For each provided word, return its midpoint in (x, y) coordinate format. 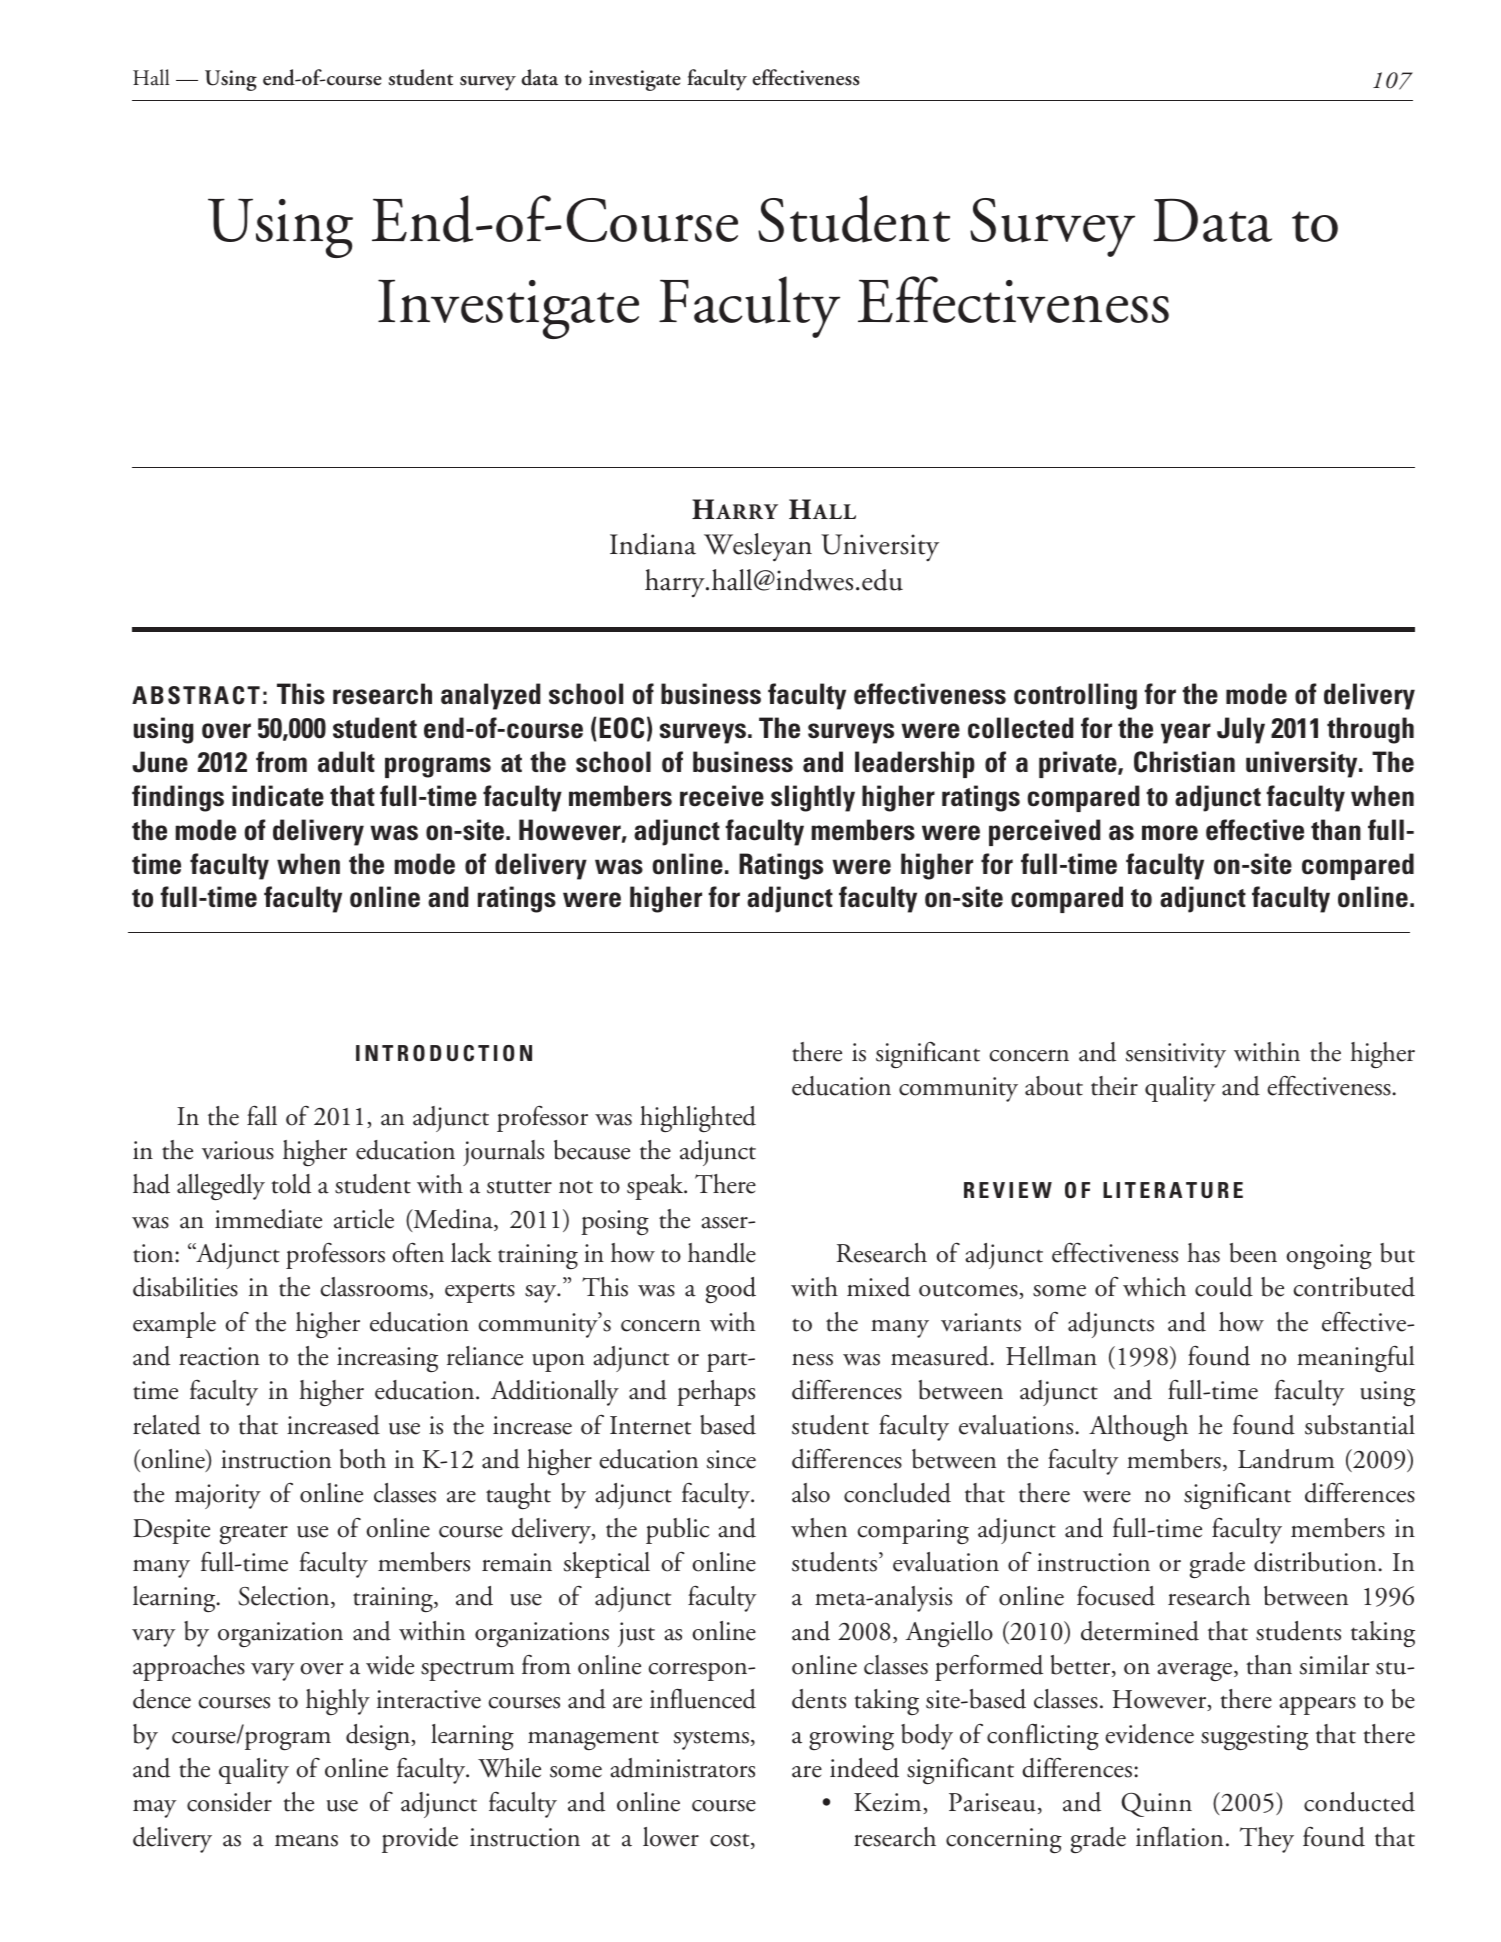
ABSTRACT (196, 695)
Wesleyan (758, 547)
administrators (682, 1768)
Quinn (1156, 1805)
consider (229, 1802)
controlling (1075, 696)
